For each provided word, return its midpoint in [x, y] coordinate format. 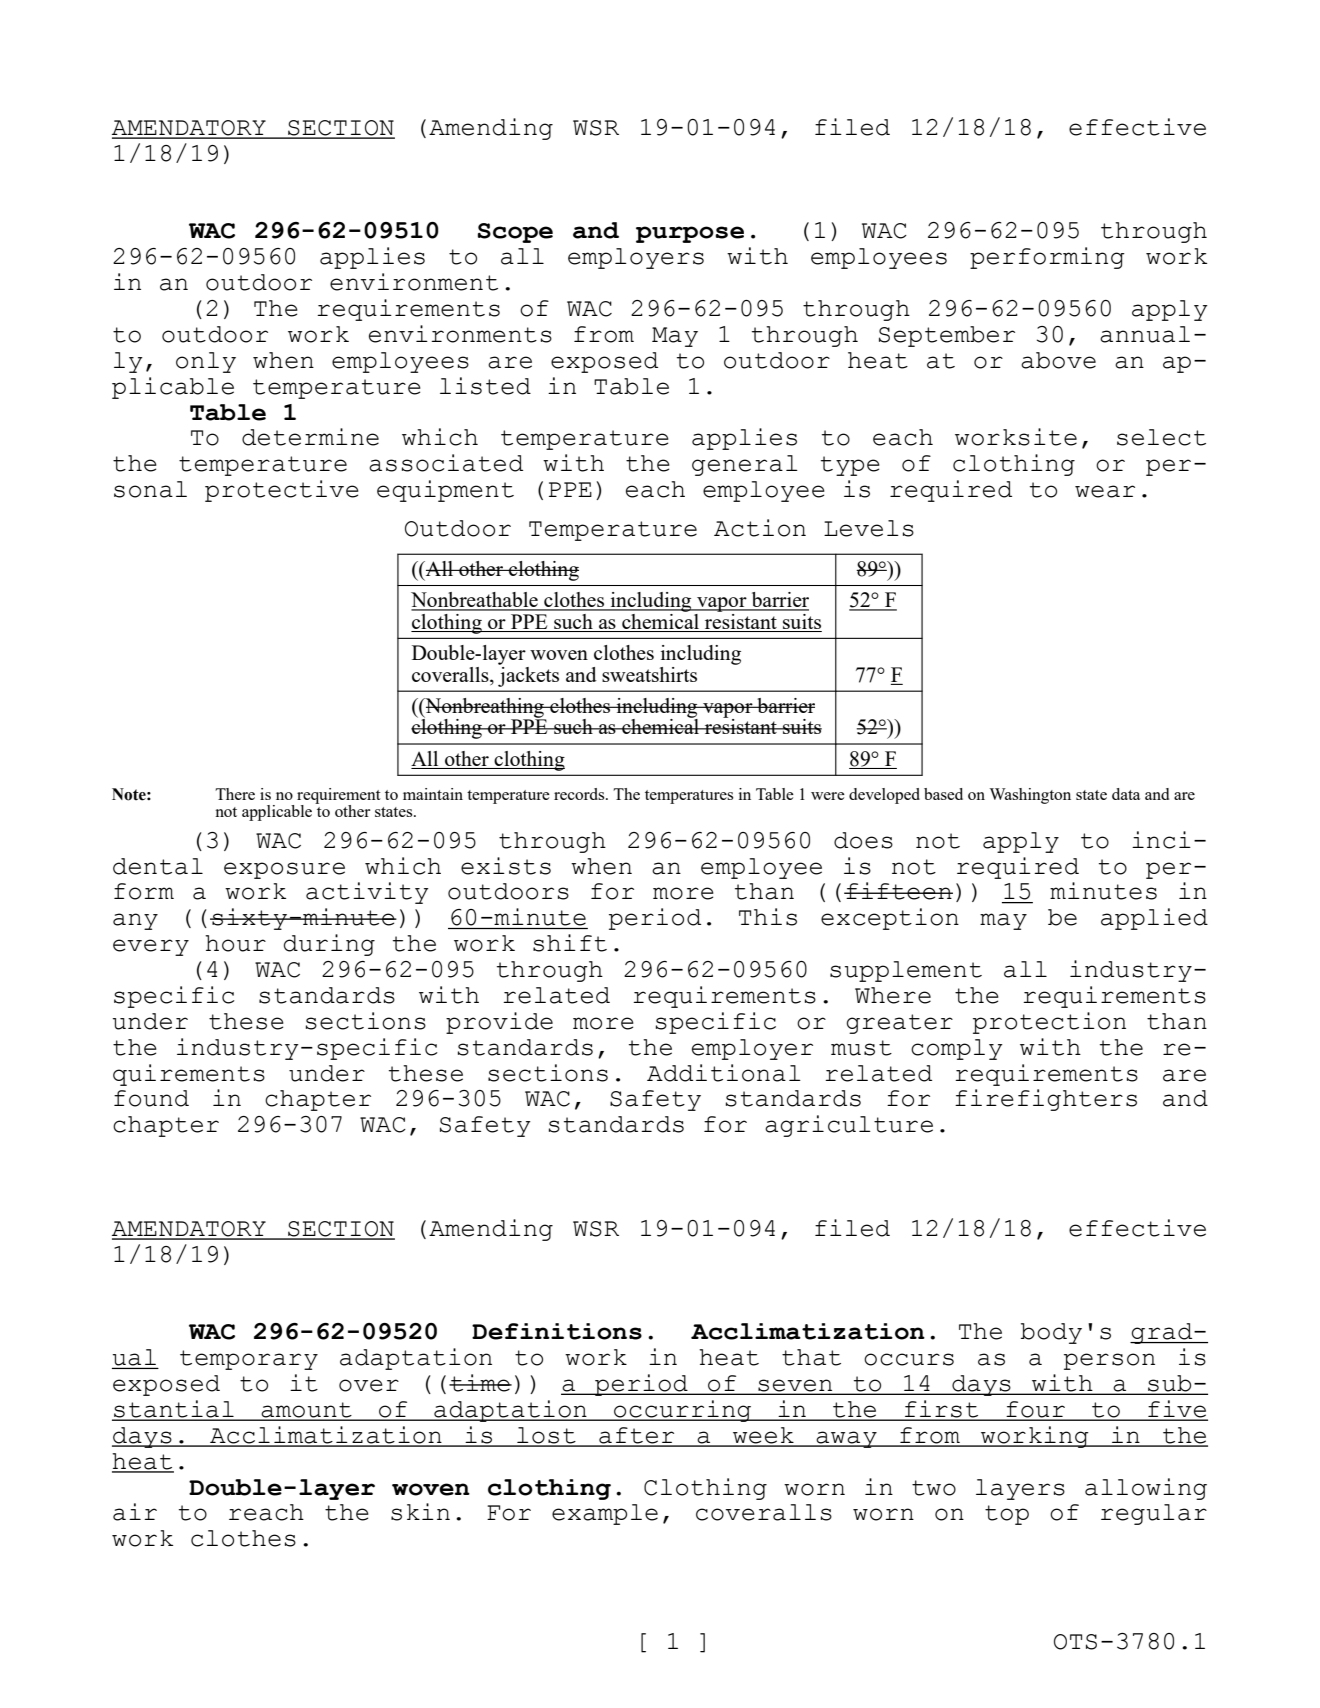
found [151, 1098]
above [1058, 360]
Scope [515, 233]
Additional [724, 1073]
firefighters [1046, 1100]
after [637, 1436]
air [135, 1512]
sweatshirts [649, 674]
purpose [690, 234]
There [235, 794]
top [1007, 1515]
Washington [1030, 796]
